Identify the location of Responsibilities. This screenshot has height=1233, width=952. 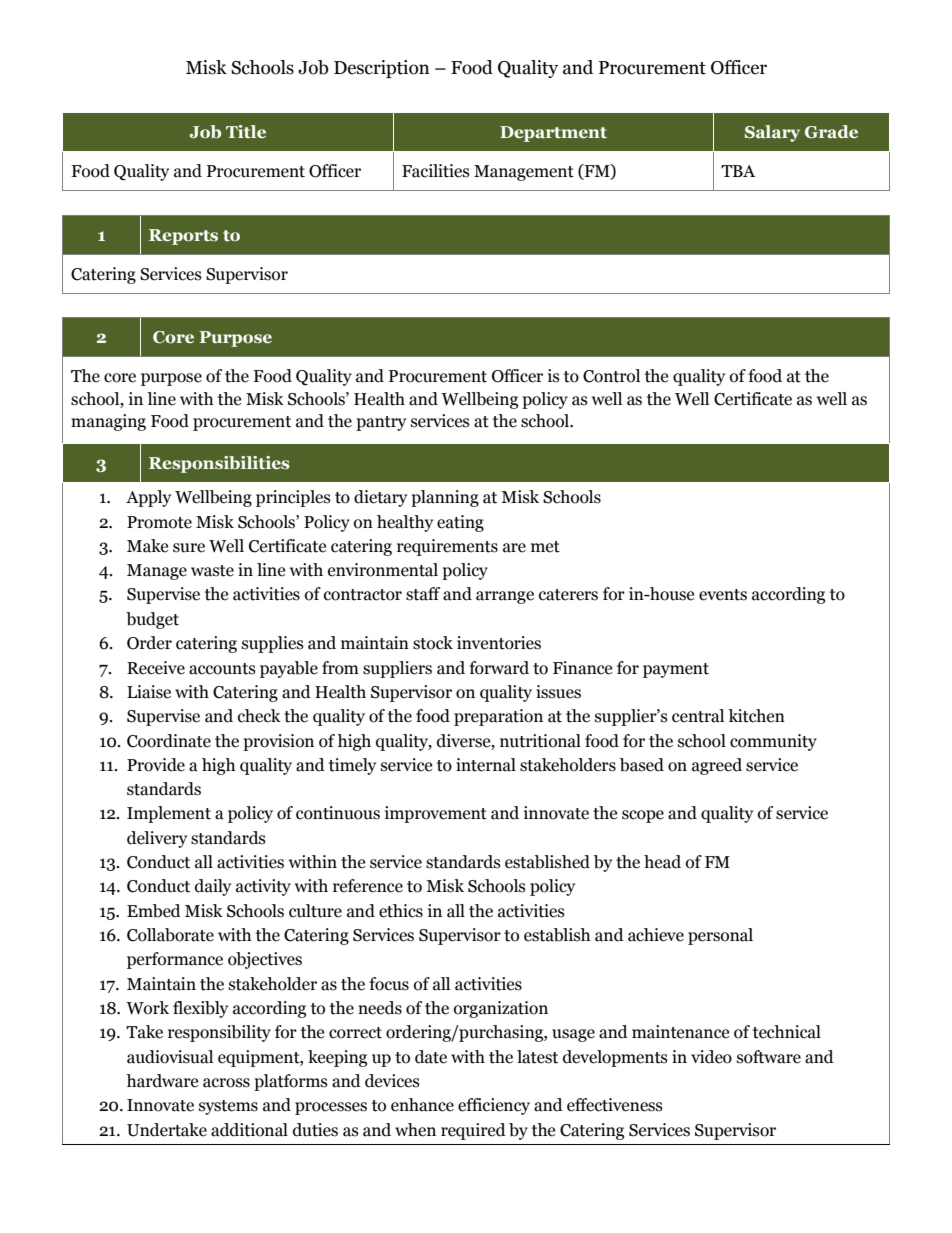
(219, 464).
